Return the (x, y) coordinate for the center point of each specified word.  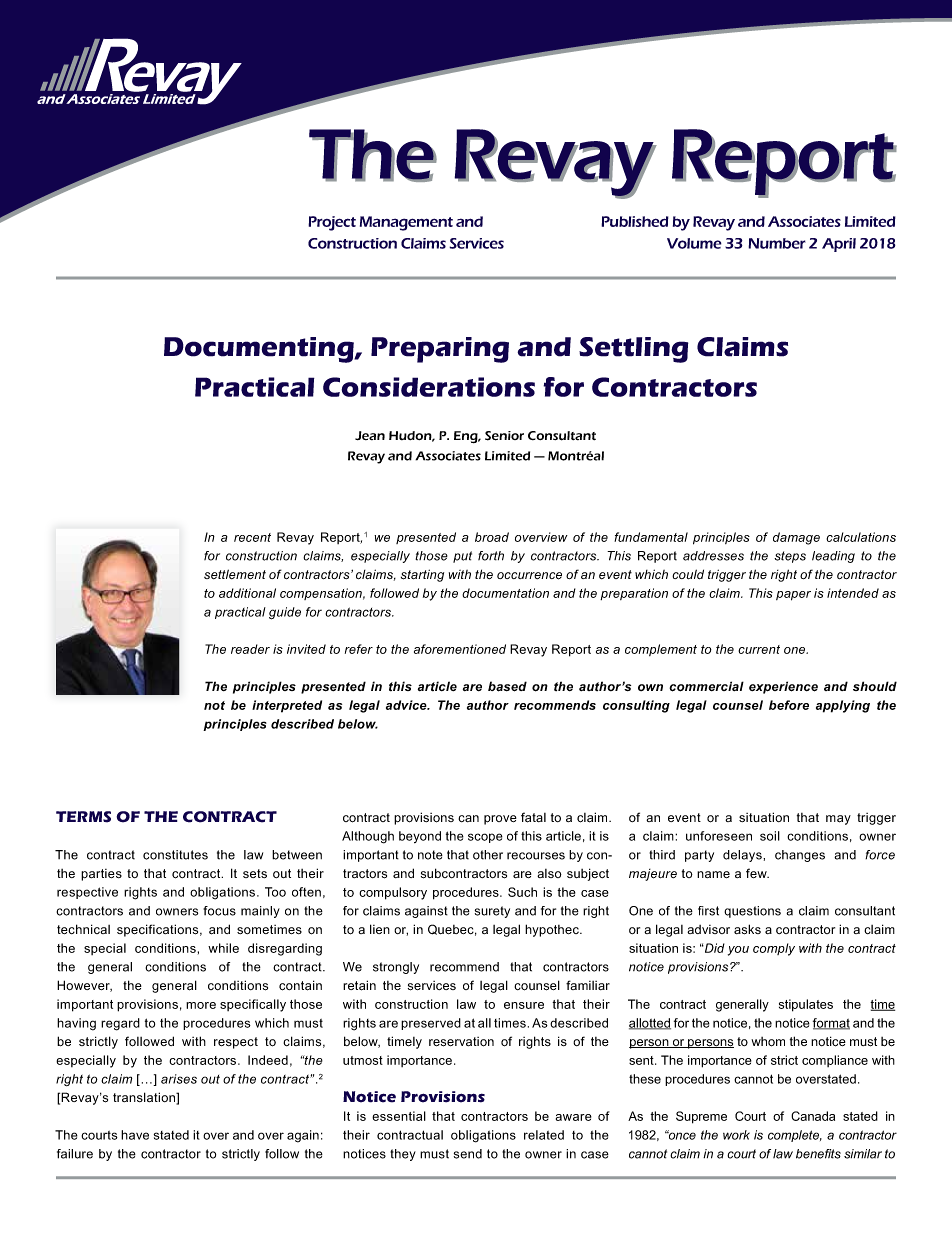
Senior (504, 436)
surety (492, 912)
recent (252, 537)
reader (250, 649)
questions (752, 912)
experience (783, 687)
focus (219, 911)
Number (777, 243)
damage (796, 538)
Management (406, 223)
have (135, 1135)
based (507, 686)
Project (332, 223)
